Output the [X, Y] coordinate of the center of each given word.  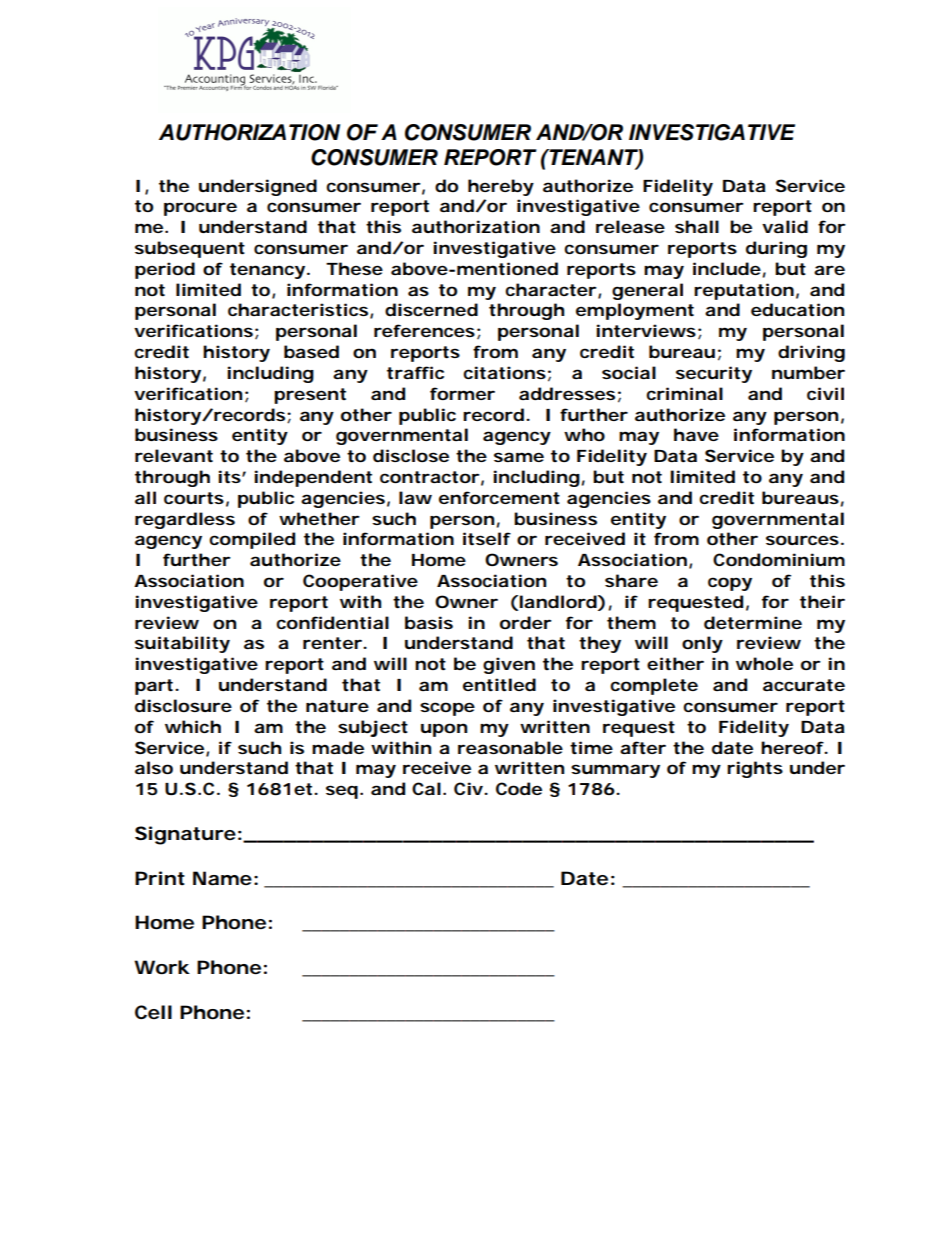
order [526, 622]
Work [162, 967]
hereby [501, 187]
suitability [182, 644]
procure [200, 209]
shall [697, 226]
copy [730, 584]
